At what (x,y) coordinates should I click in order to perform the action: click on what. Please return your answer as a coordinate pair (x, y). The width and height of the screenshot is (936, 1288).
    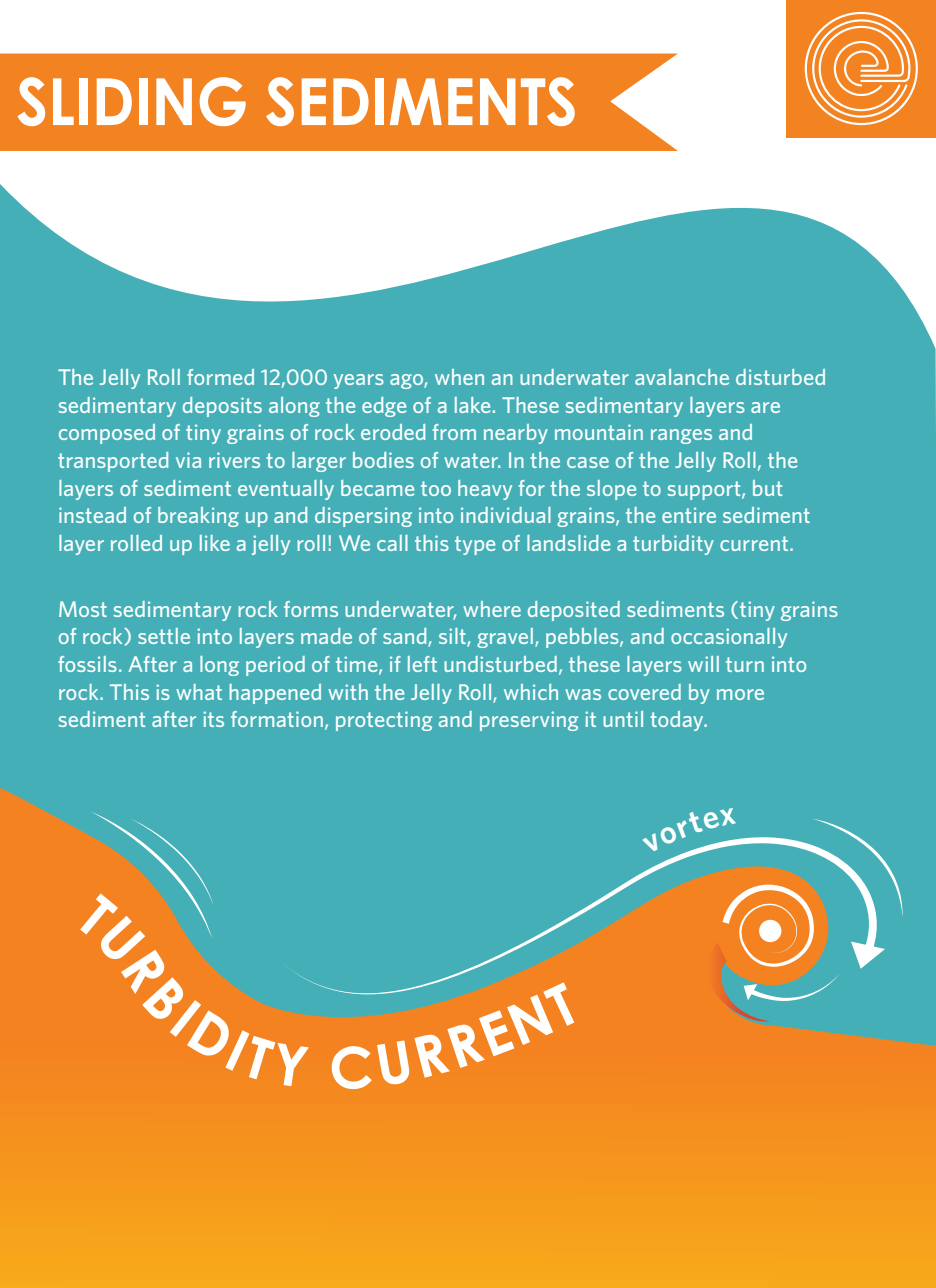
    Looking at the image, I should click on (199, 692).
